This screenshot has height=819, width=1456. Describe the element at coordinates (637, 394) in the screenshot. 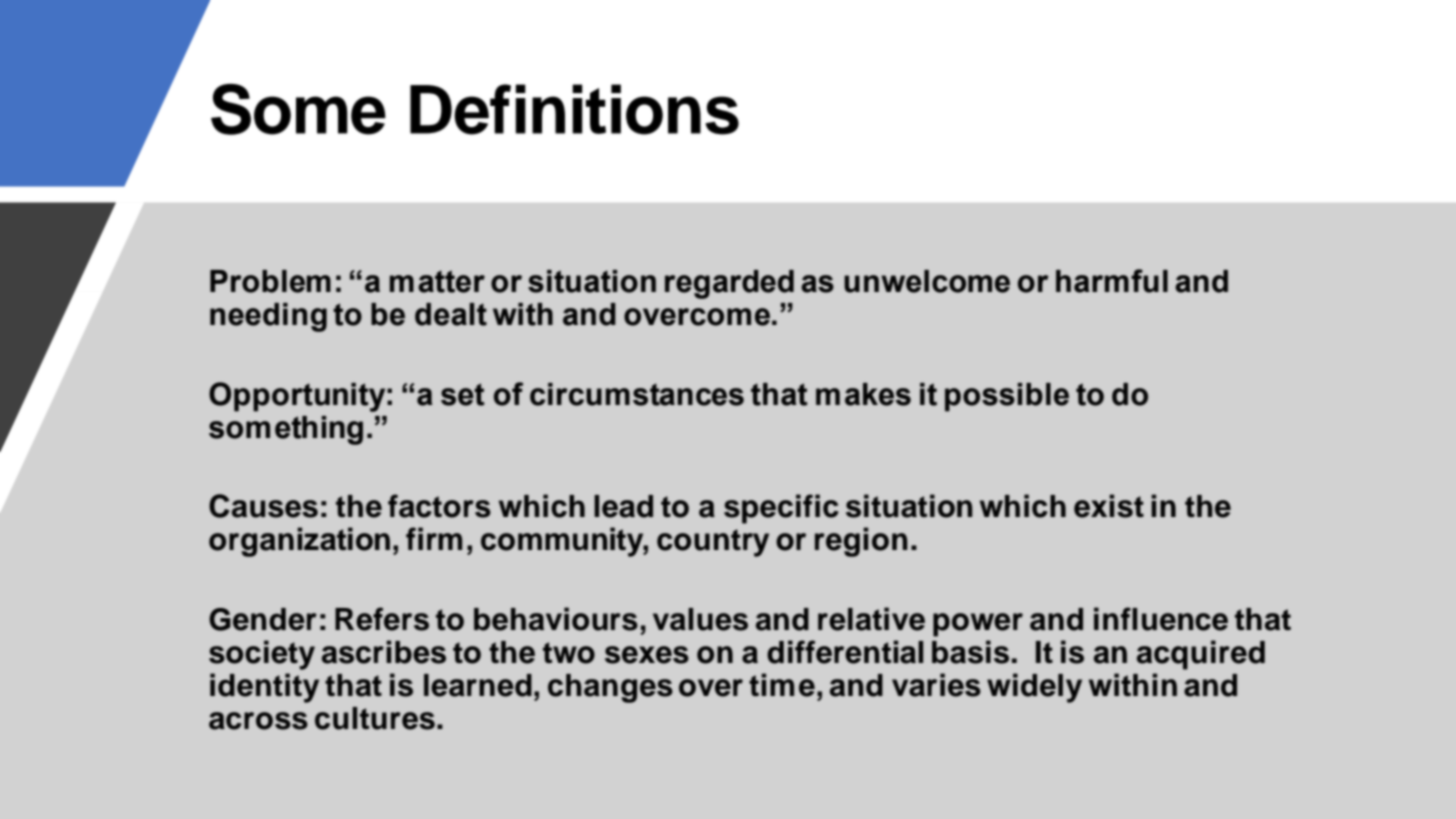

I see `circumstances` at that location.
